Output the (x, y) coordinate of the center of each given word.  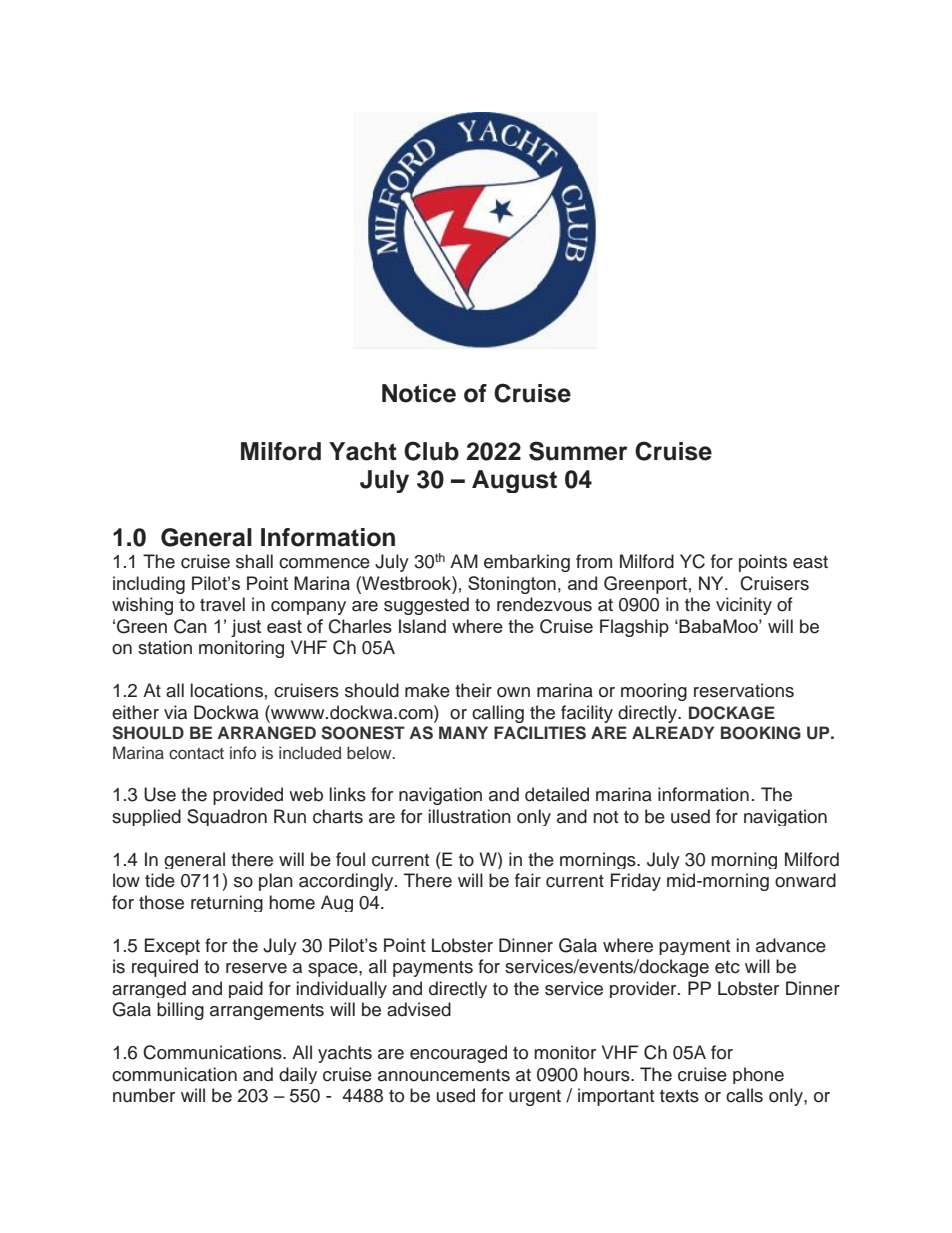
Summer (578, 451)
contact (196, 754)
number (144, 1095)
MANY (463, 732)
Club (431, 451)
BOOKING (761, 733)
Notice (419, 393)
